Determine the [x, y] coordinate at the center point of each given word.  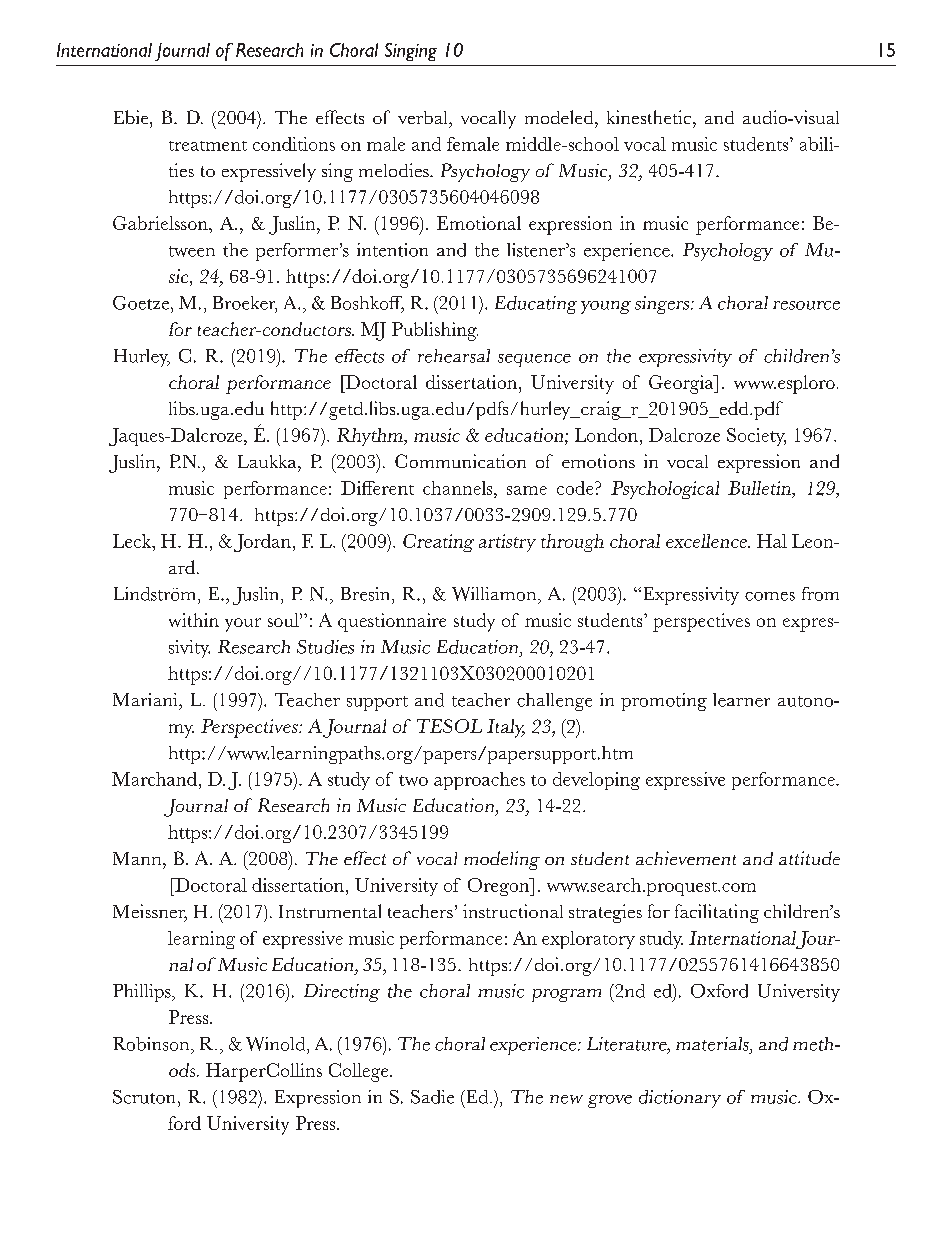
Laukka [268, 461]
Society [756, 437]
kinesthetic [650, 117]
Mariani [146, 699]
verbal [424, 117]
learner [741, 700]
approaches [479, 781]
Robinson [152, 1044]
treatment [208, 146]
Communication [460, 461]
